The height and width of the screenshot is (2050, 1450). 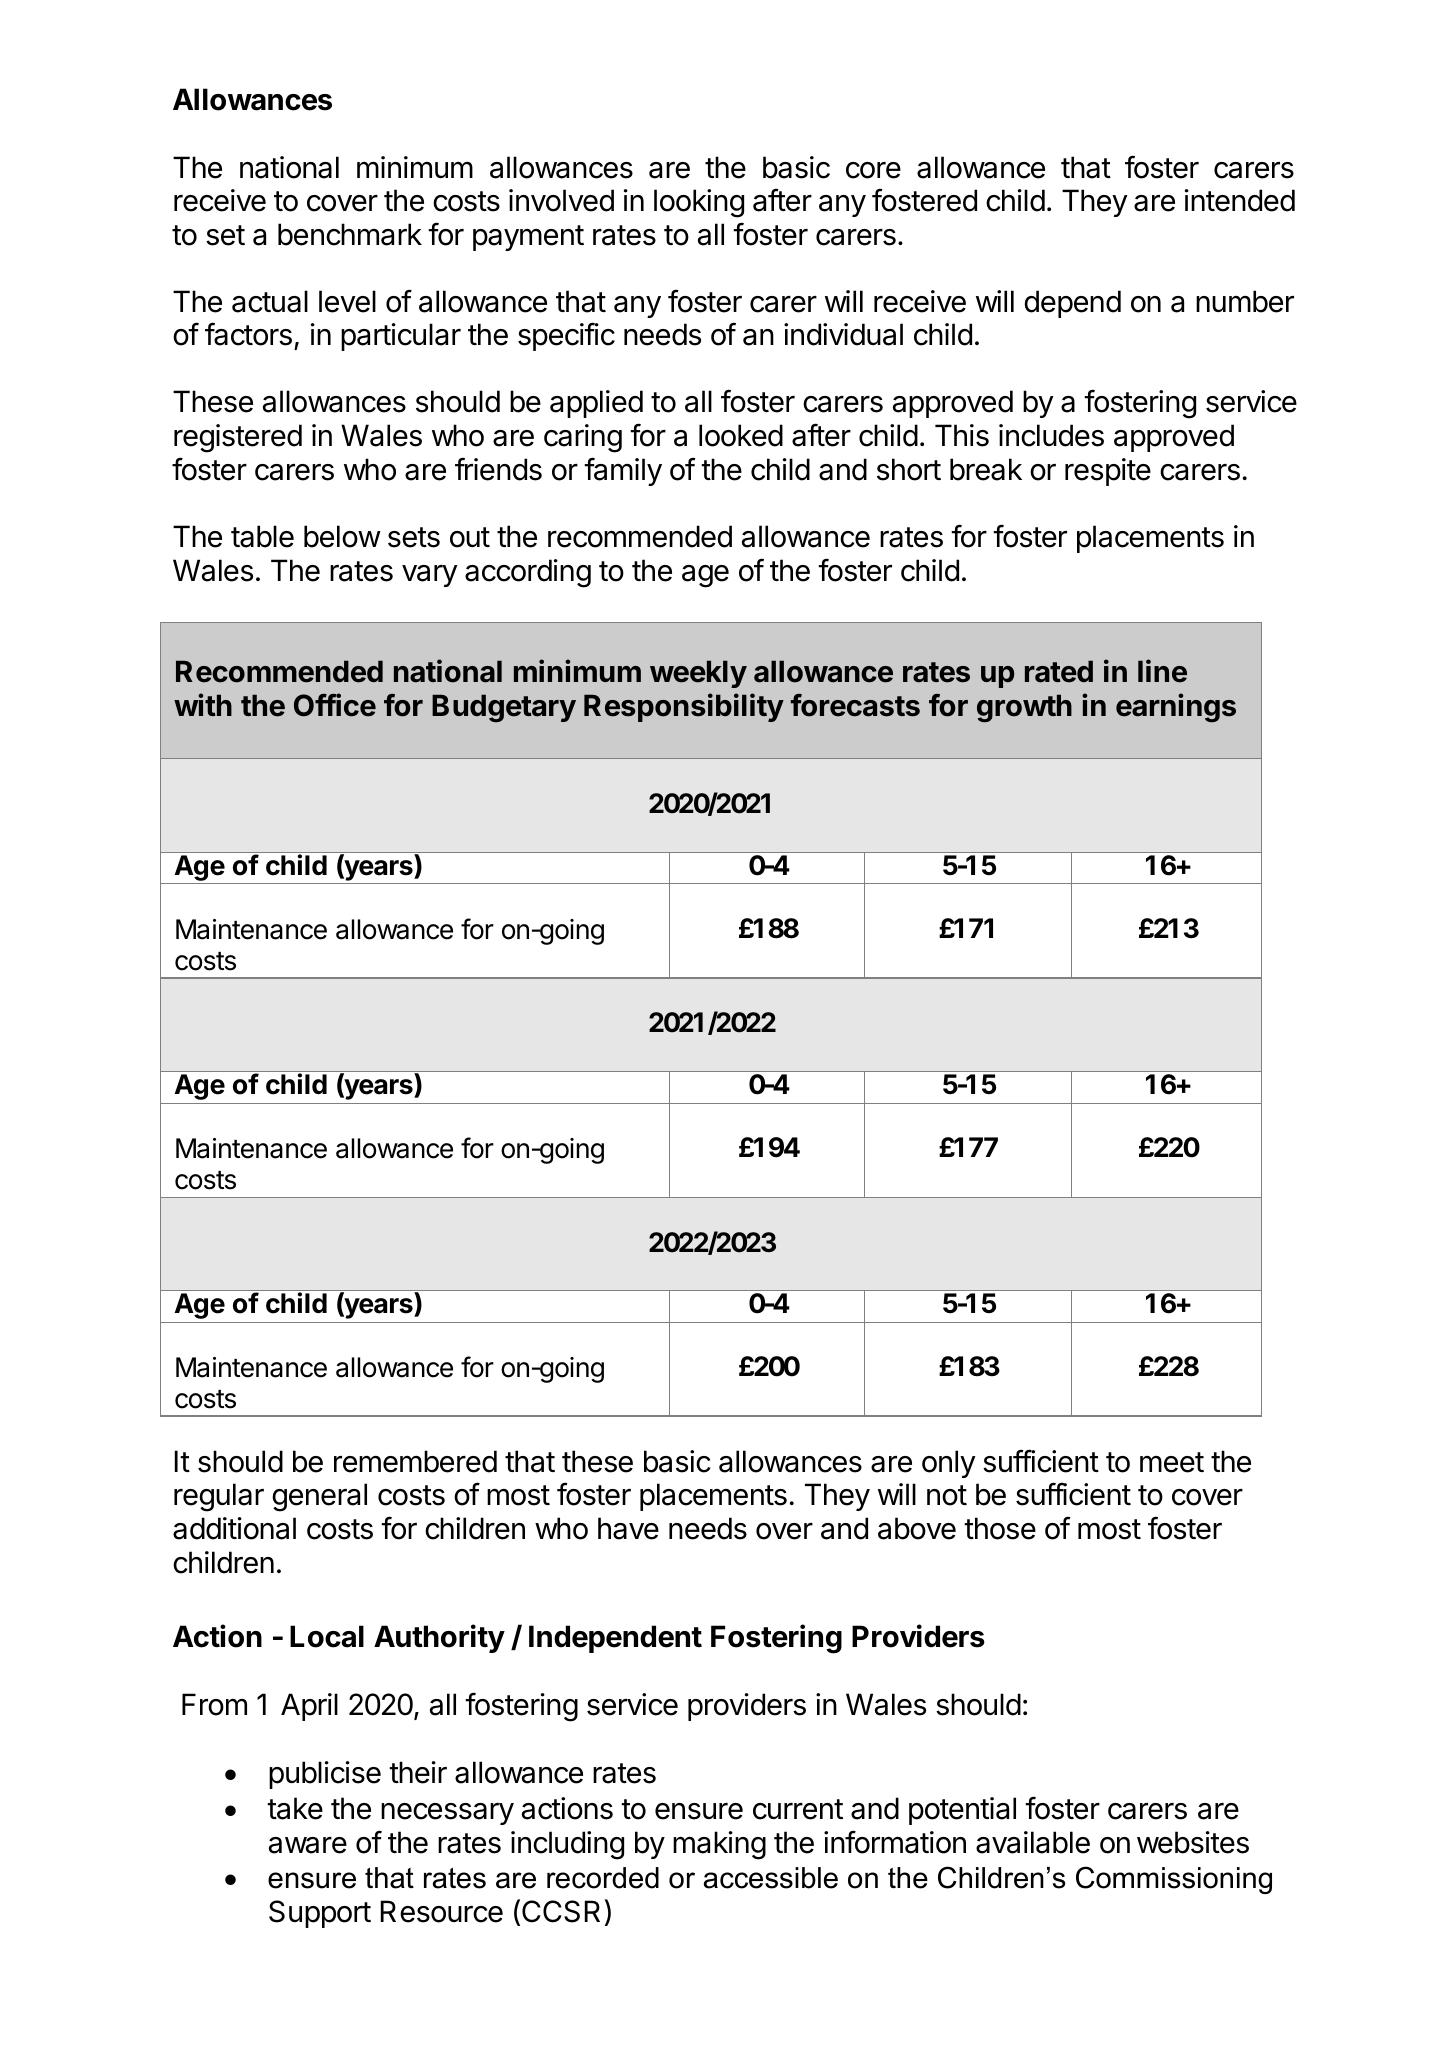 What do you see at coordinates (335, 705) in the screenshot?
I see `Office` at bounding box center [335, 705].
